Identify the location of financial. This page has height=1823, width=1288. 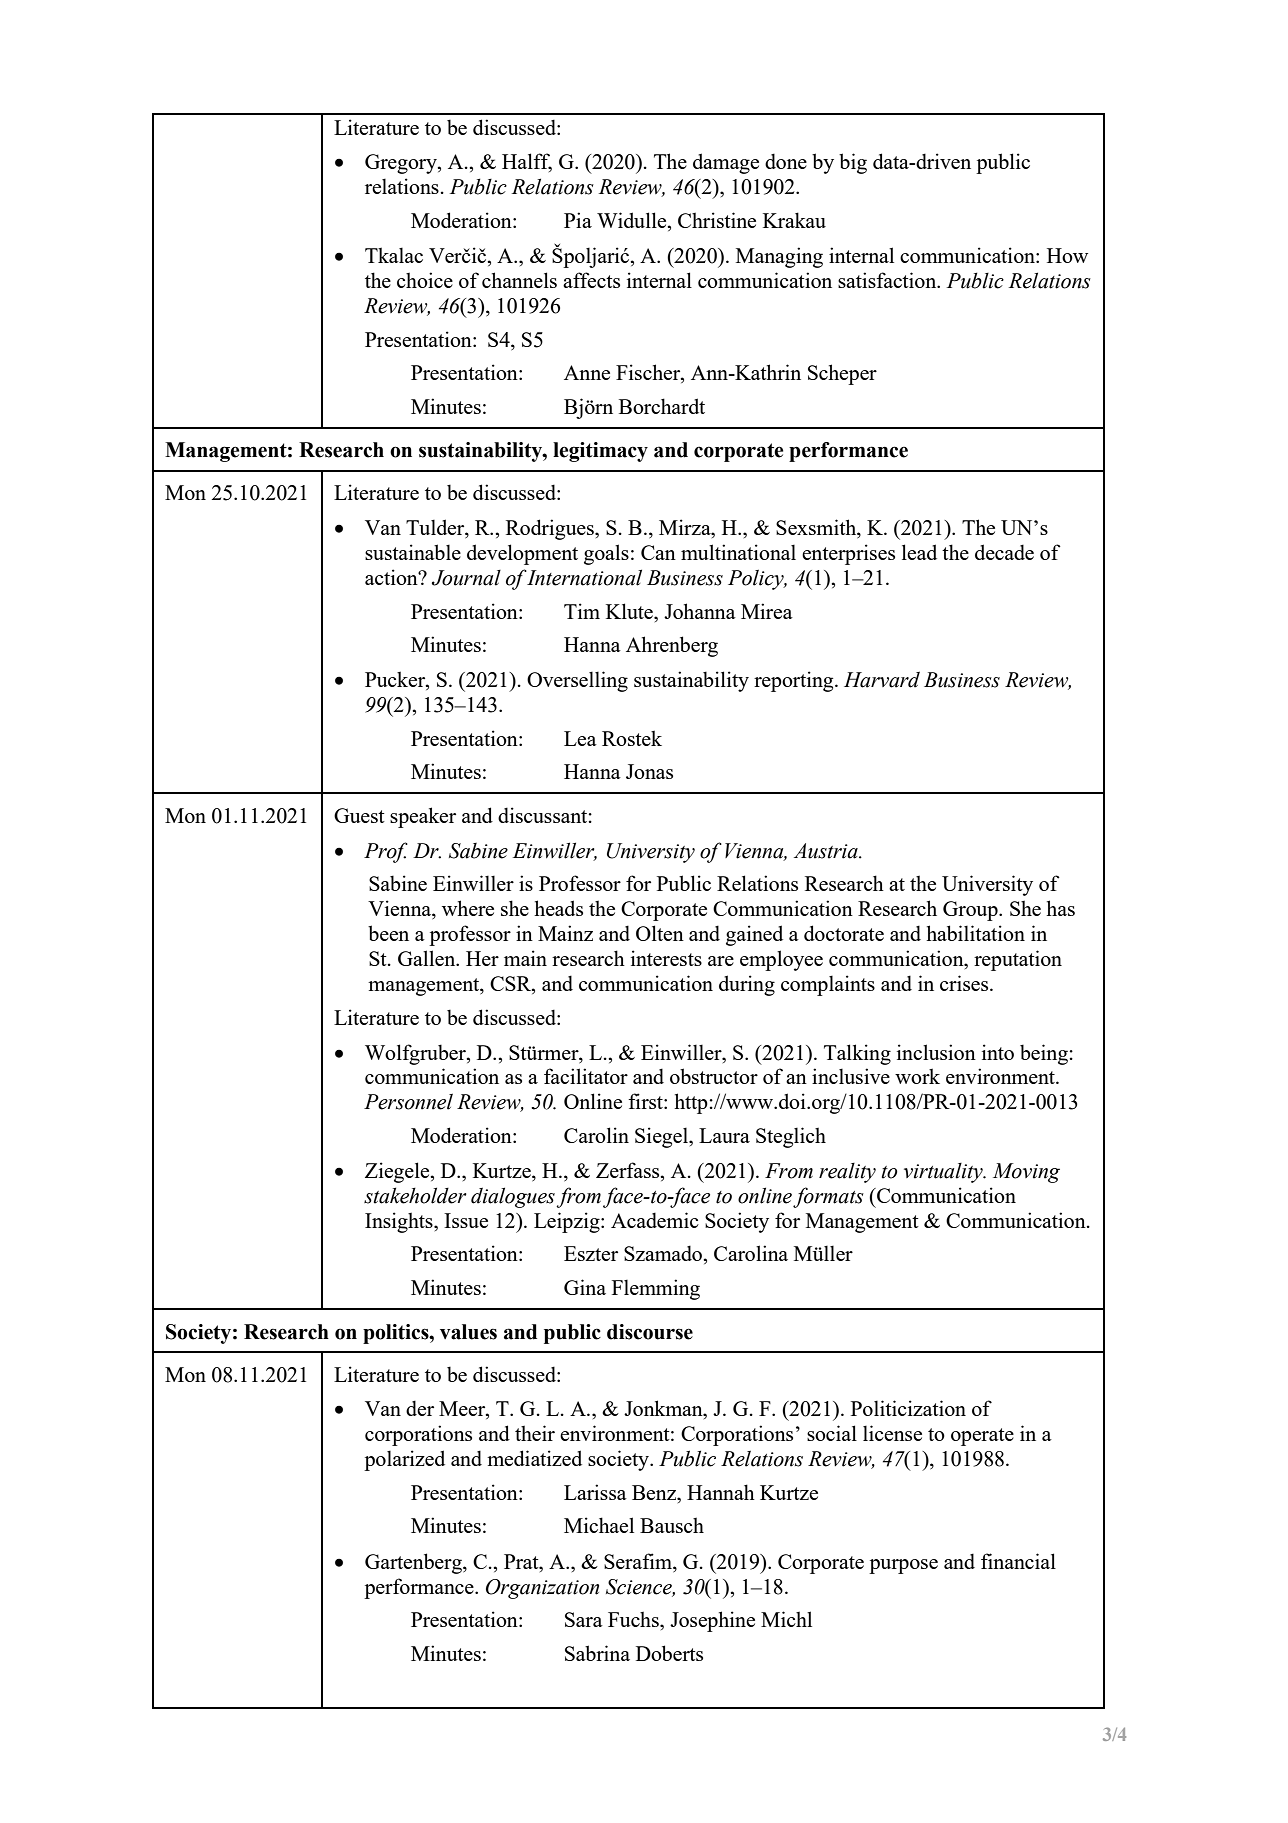
(1018, 1561).
